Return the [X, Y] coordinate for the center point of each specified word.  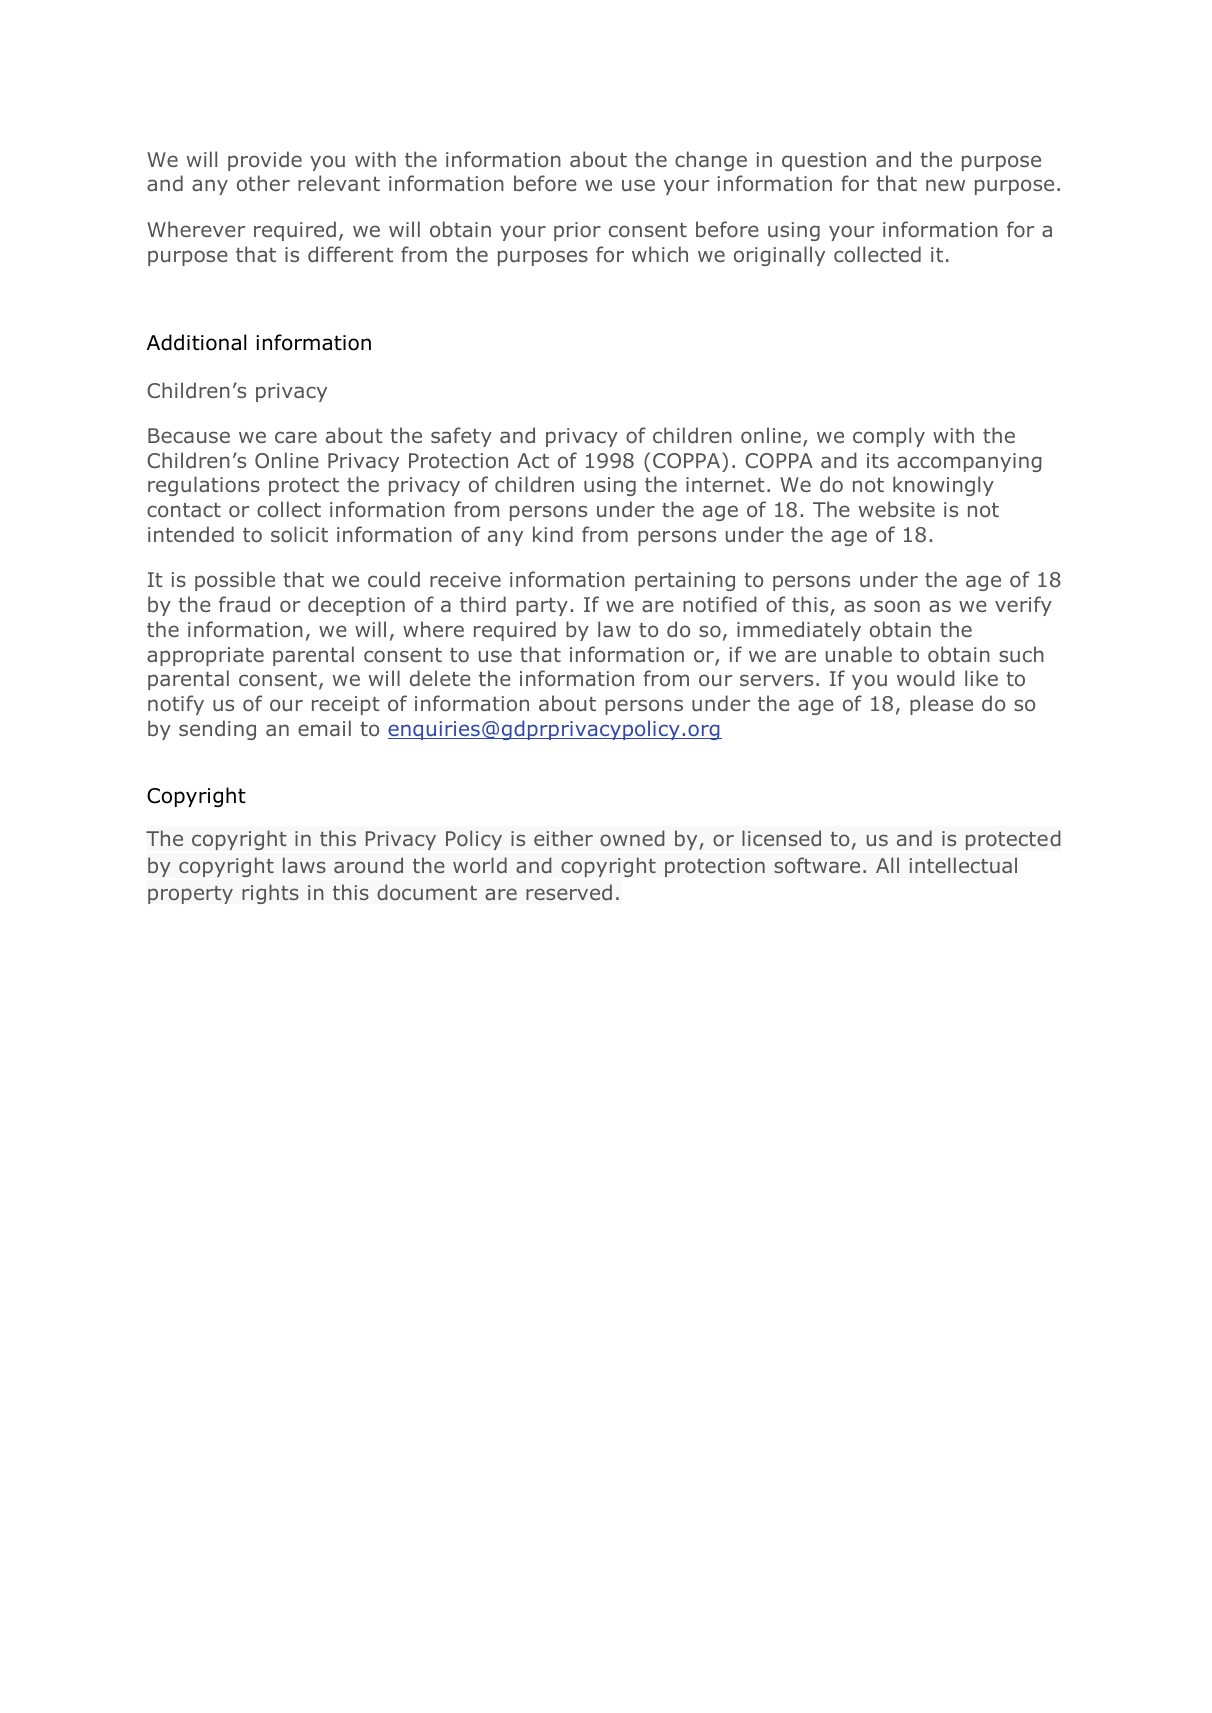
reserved [569, 892]
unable [859, 654]
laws [304, 865]
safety [461, 437]
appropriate [205, 656]
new [945, 185]
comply [889, 437]
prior [577, 231]
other [263, 183]
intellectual [963, 865]
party [542, 607]
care [296, 437]
